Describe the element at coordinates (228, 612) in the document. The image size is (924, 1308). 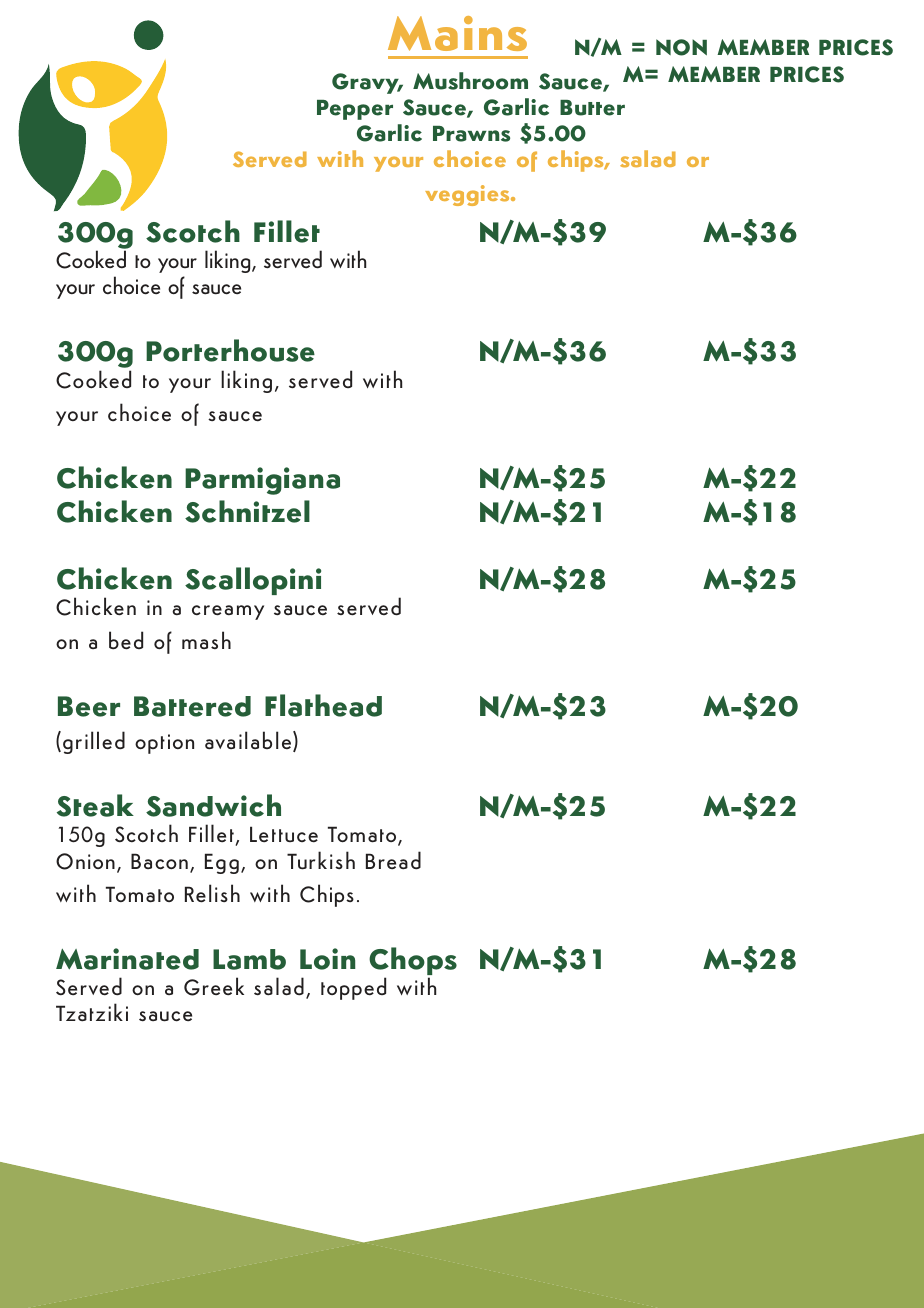
I see `creamy` at that location.
